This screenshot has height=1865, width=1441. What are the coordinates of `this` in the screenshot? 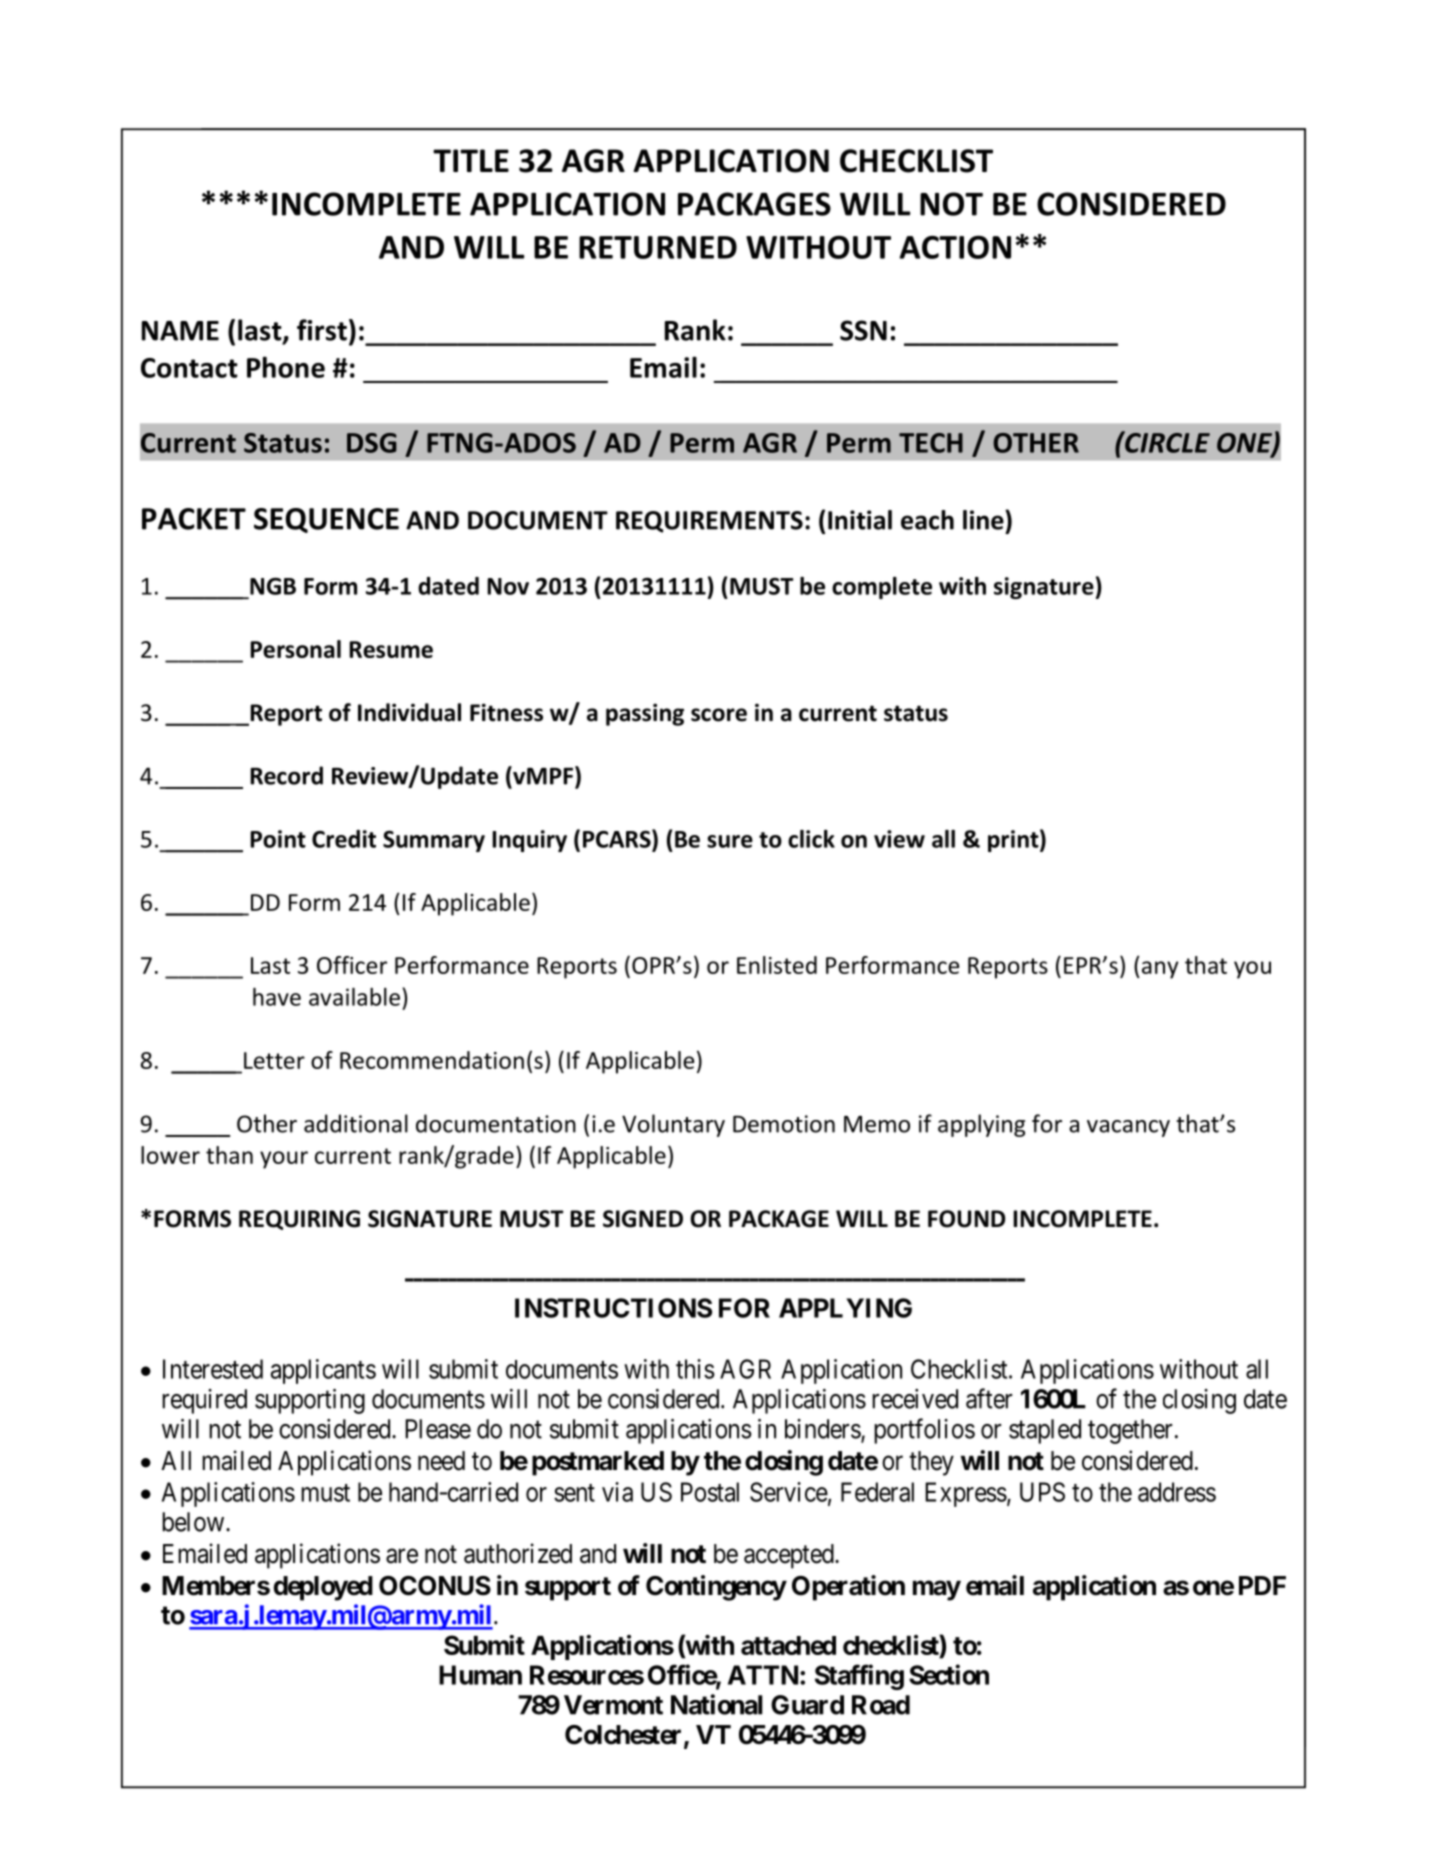 It's located at (695, 1369).
